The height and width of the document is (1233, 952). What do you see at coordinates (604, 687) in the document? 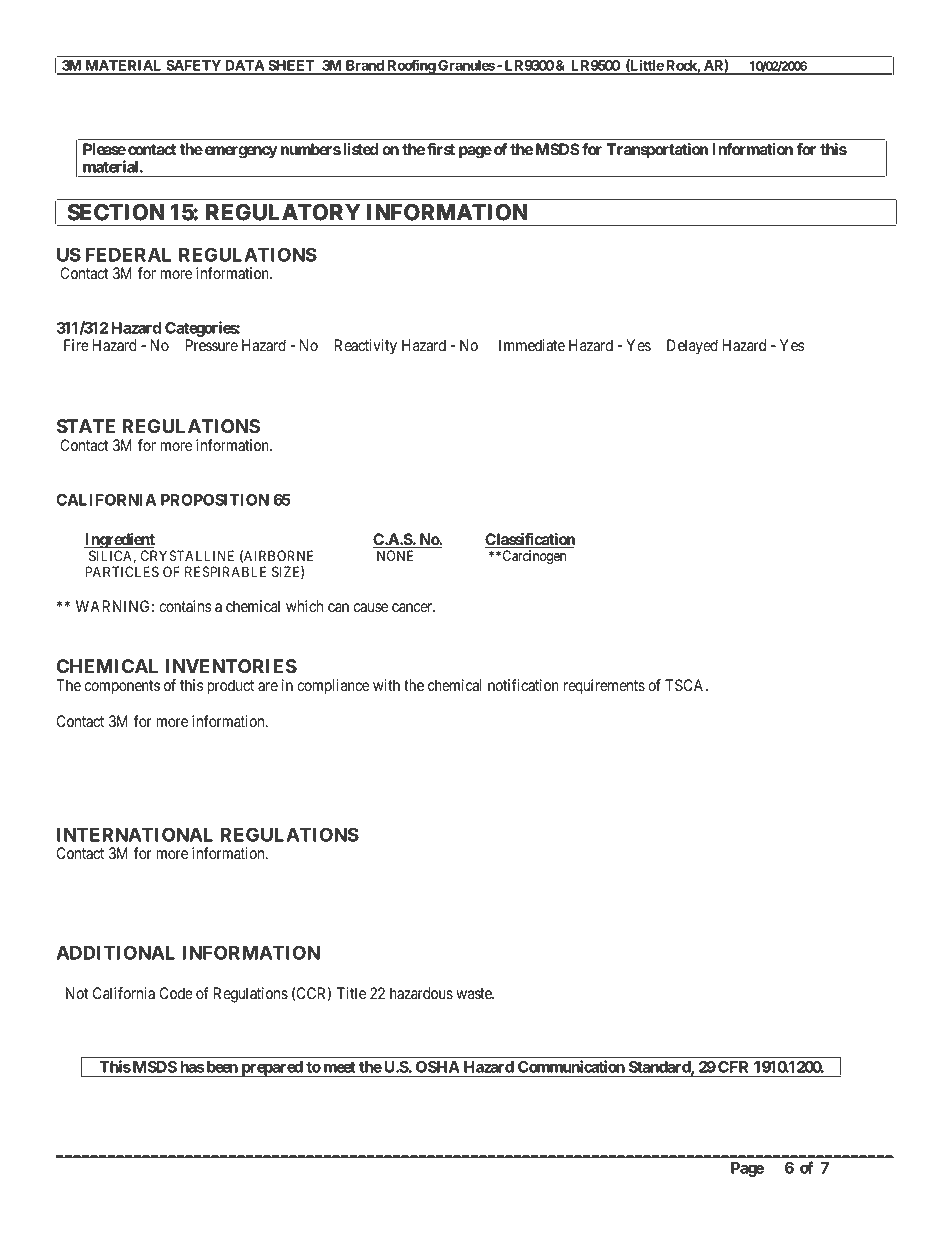
I see `requirements` at bounding box center [604, 687].
